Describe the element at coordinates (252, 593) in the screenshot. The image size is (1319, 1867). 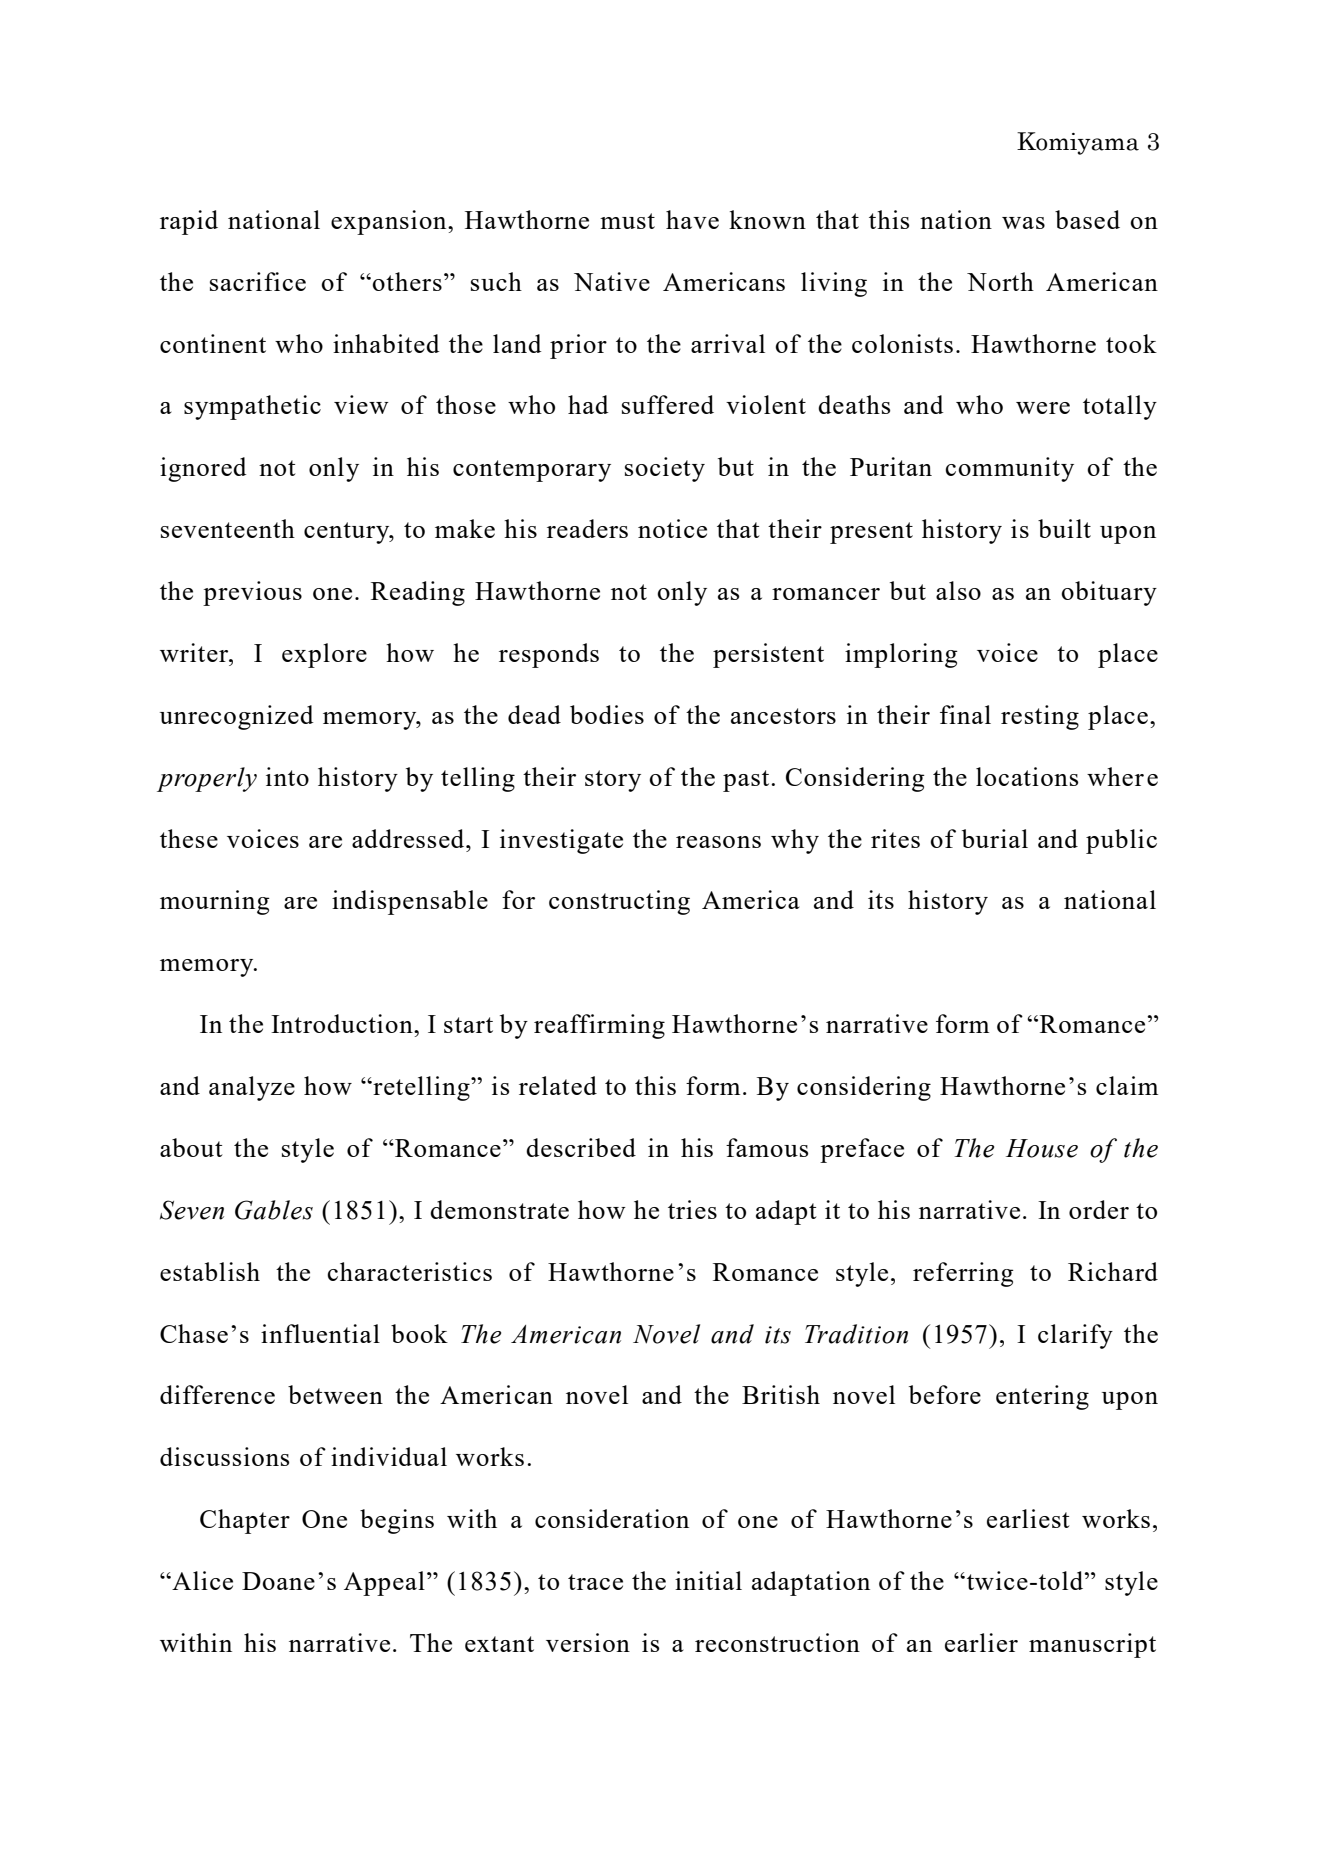
I see `previous` at that location.
